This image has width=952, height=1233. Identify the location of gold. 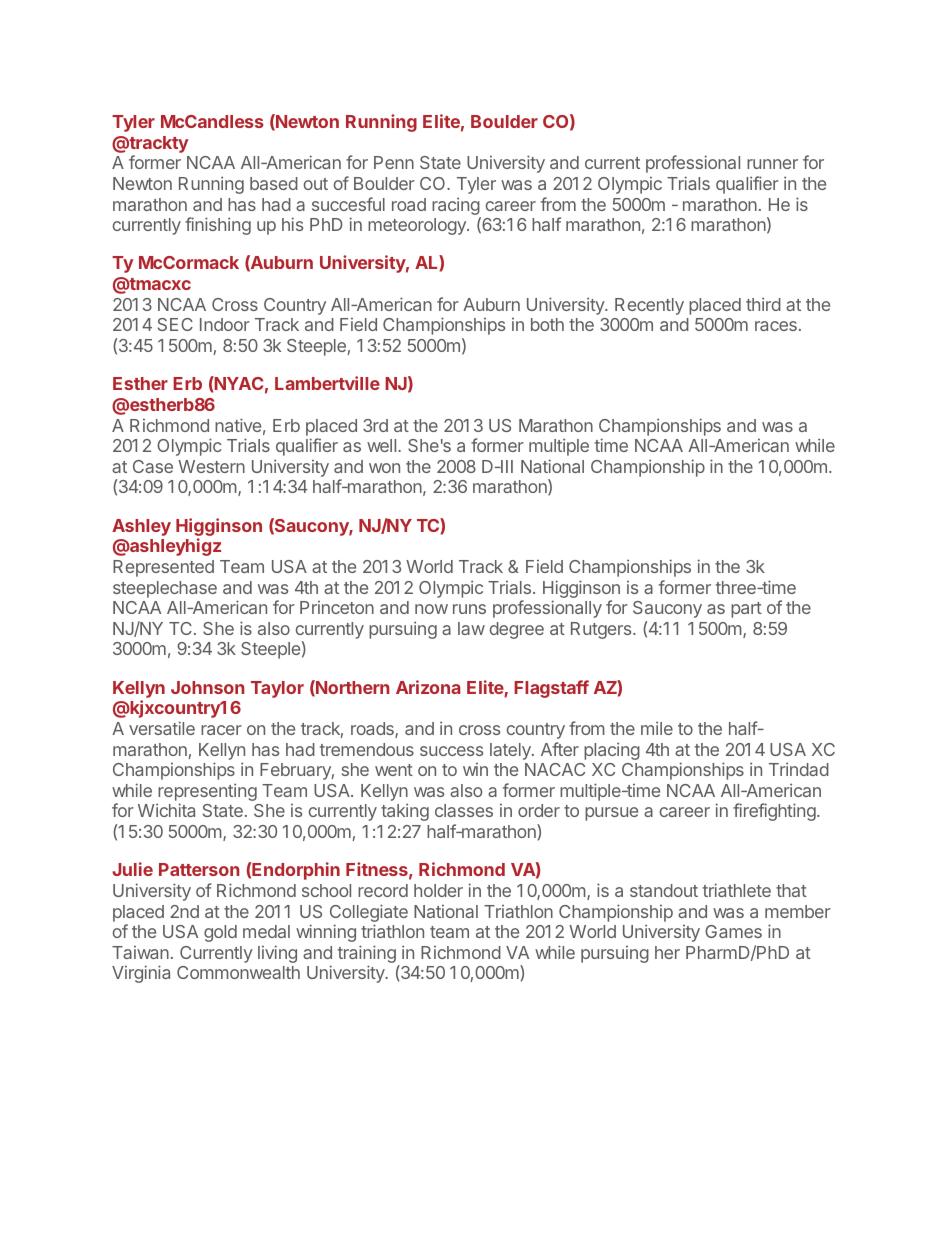
(220, 933).
